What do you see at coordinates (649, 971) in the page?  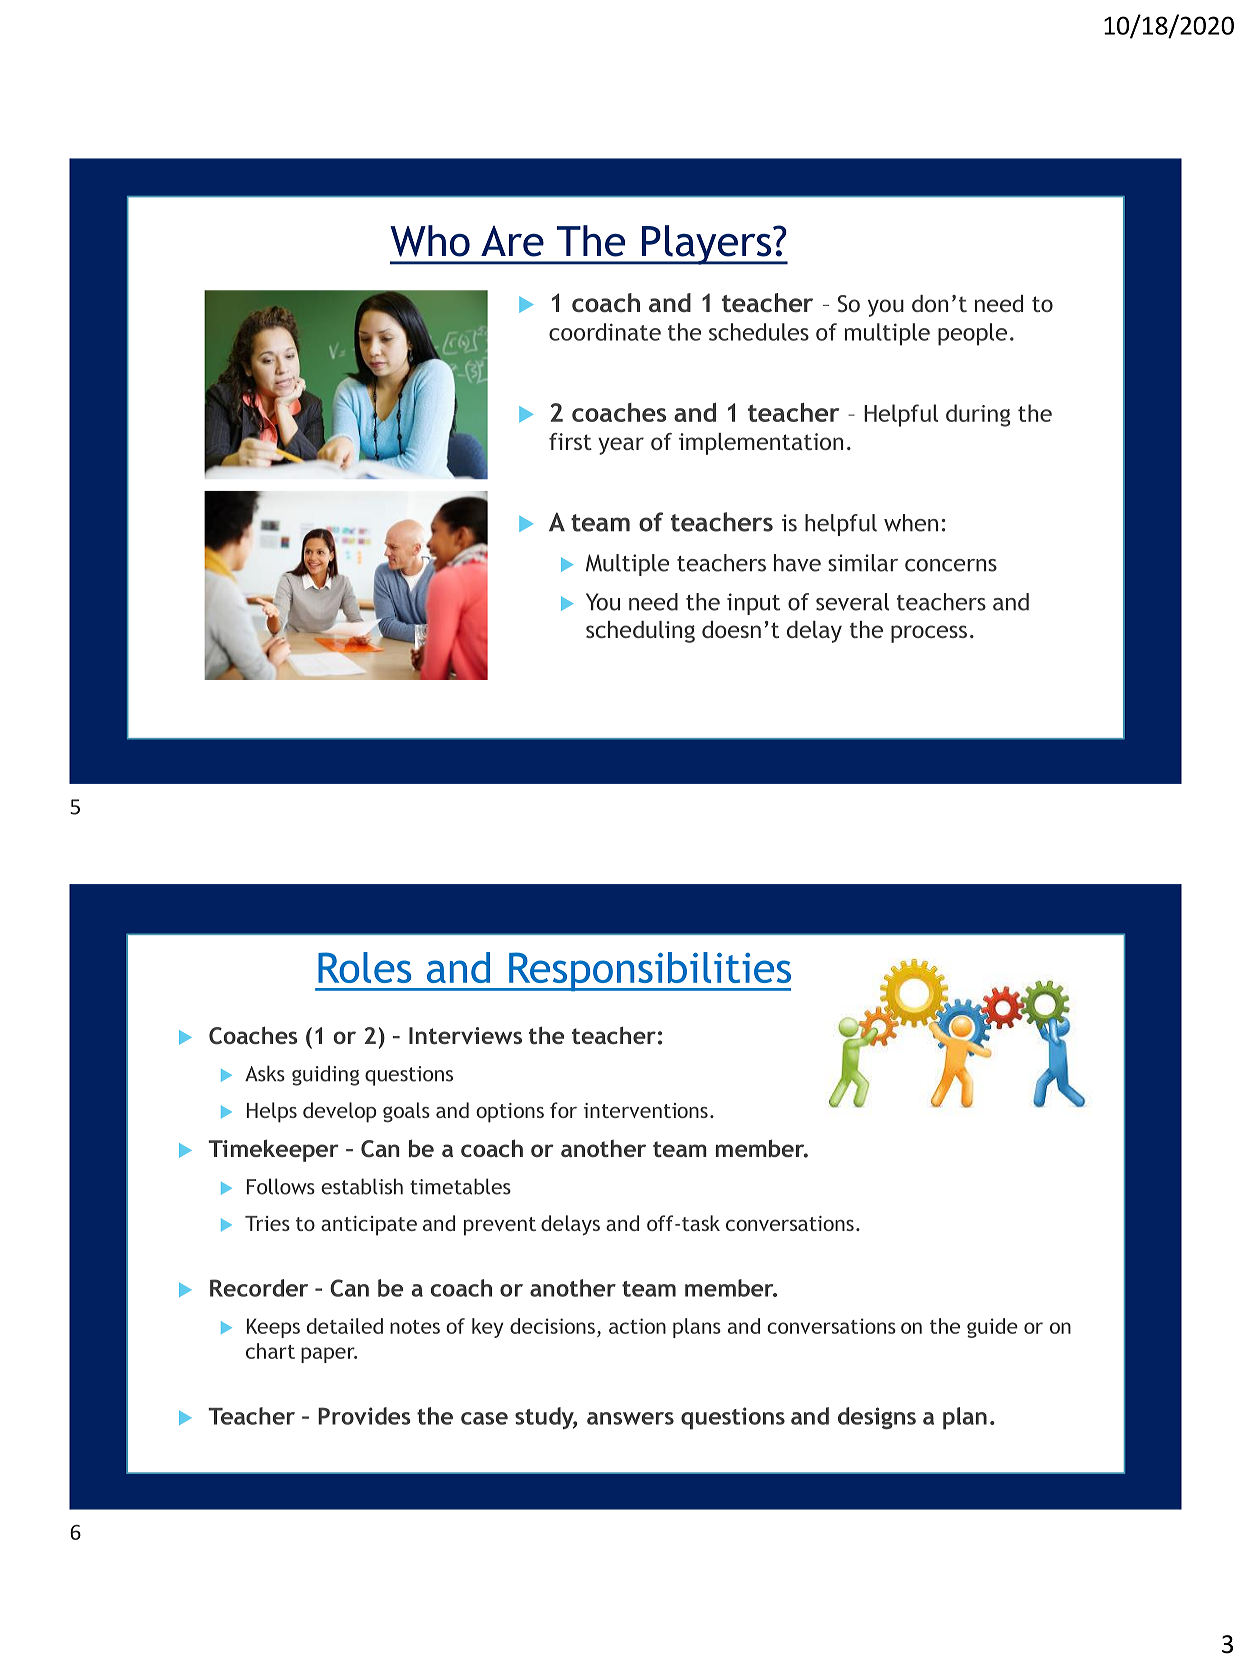 I see `Responsibilities` at bounding box center [649, 971].
